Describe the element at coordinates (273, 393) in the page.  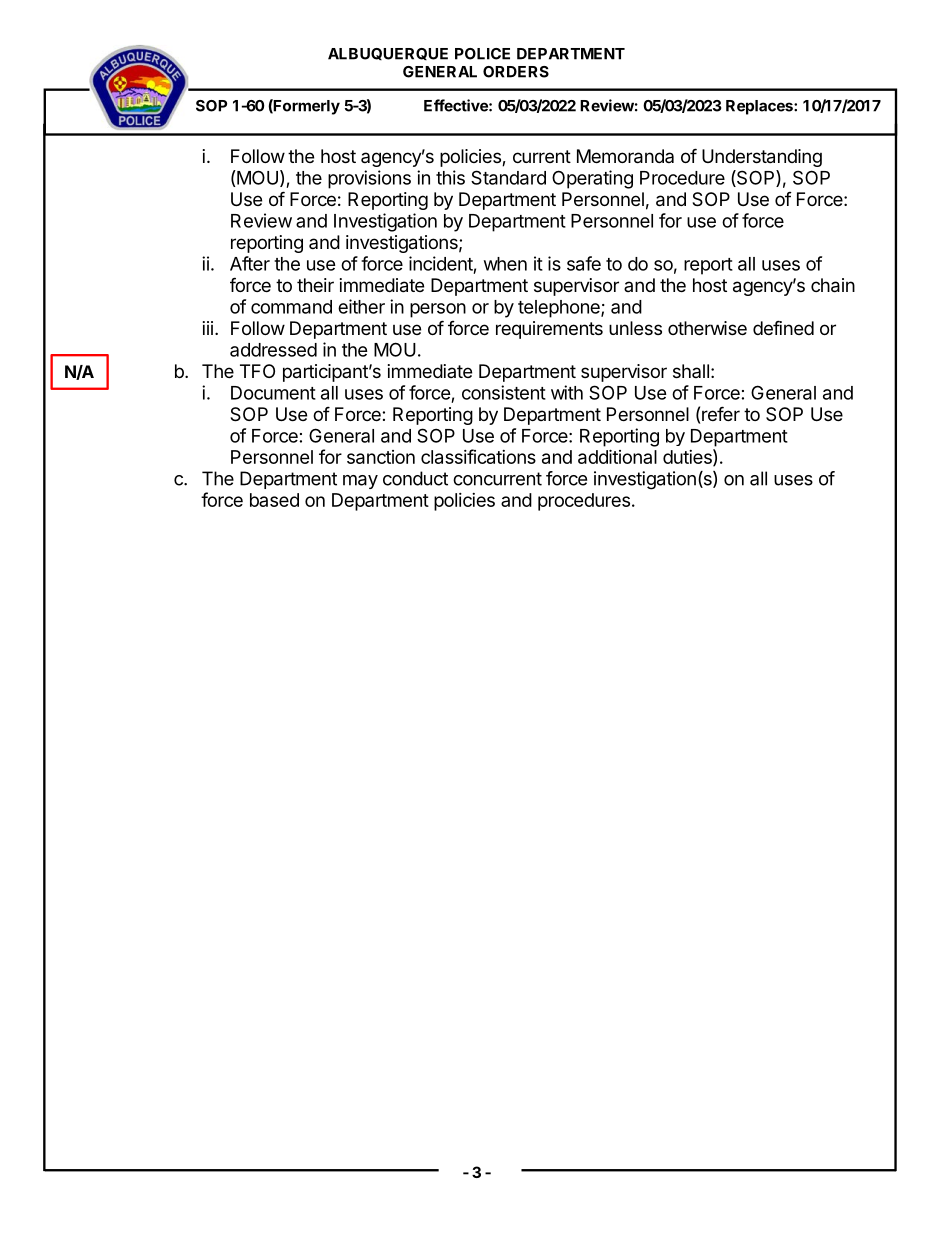
I see `Document` at that location.
